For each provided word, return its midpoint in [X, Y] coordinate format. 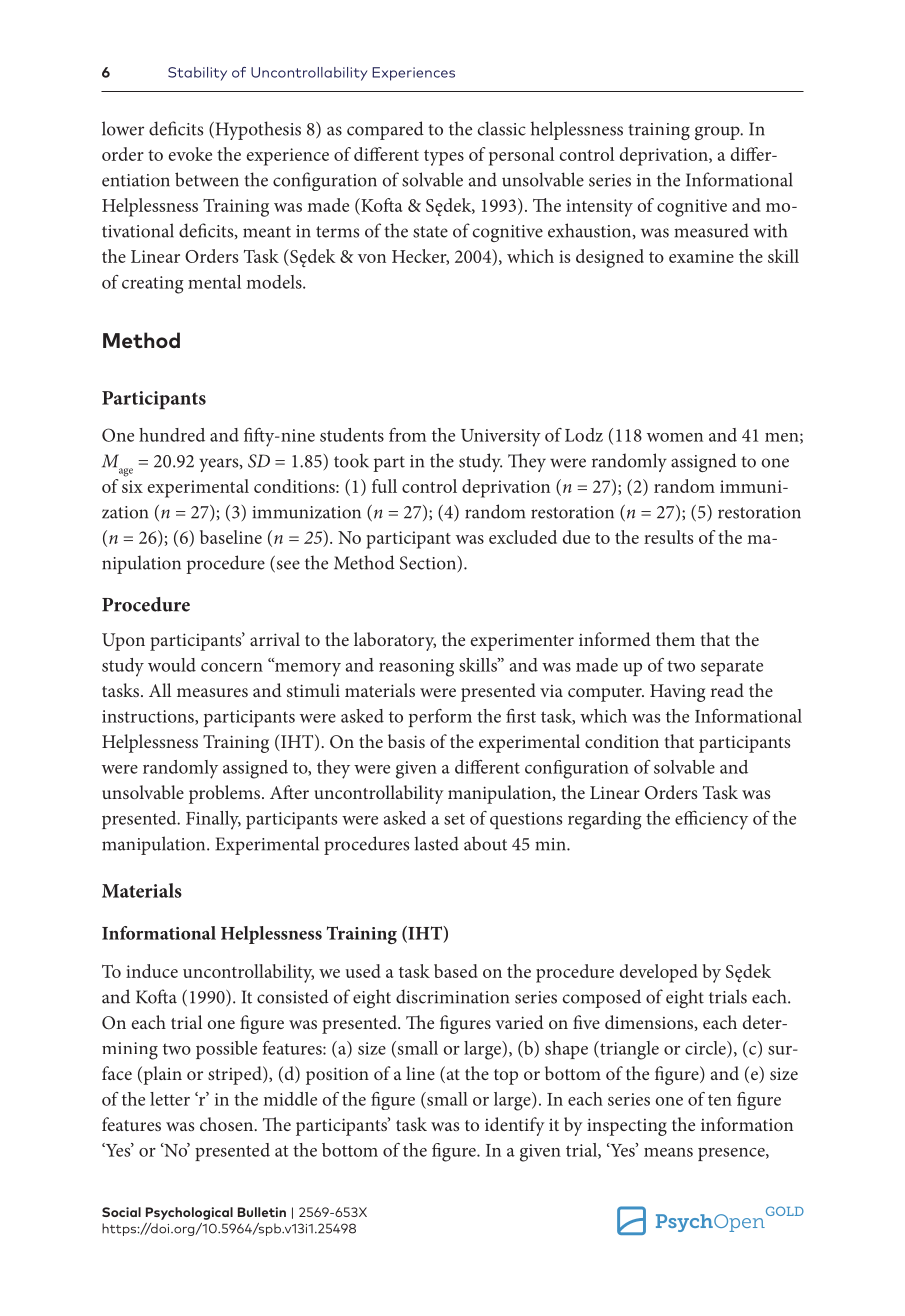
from [407, 435]
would [172, 665]
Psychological [189, 1213]
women [675, 437]
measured [711, 230]
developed [659, 973]
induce [152, 971]
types [444, 158]
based [456, 971]
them [675, 639]
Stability [197, 74]
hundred [172, 435]
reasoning [416, 668]
